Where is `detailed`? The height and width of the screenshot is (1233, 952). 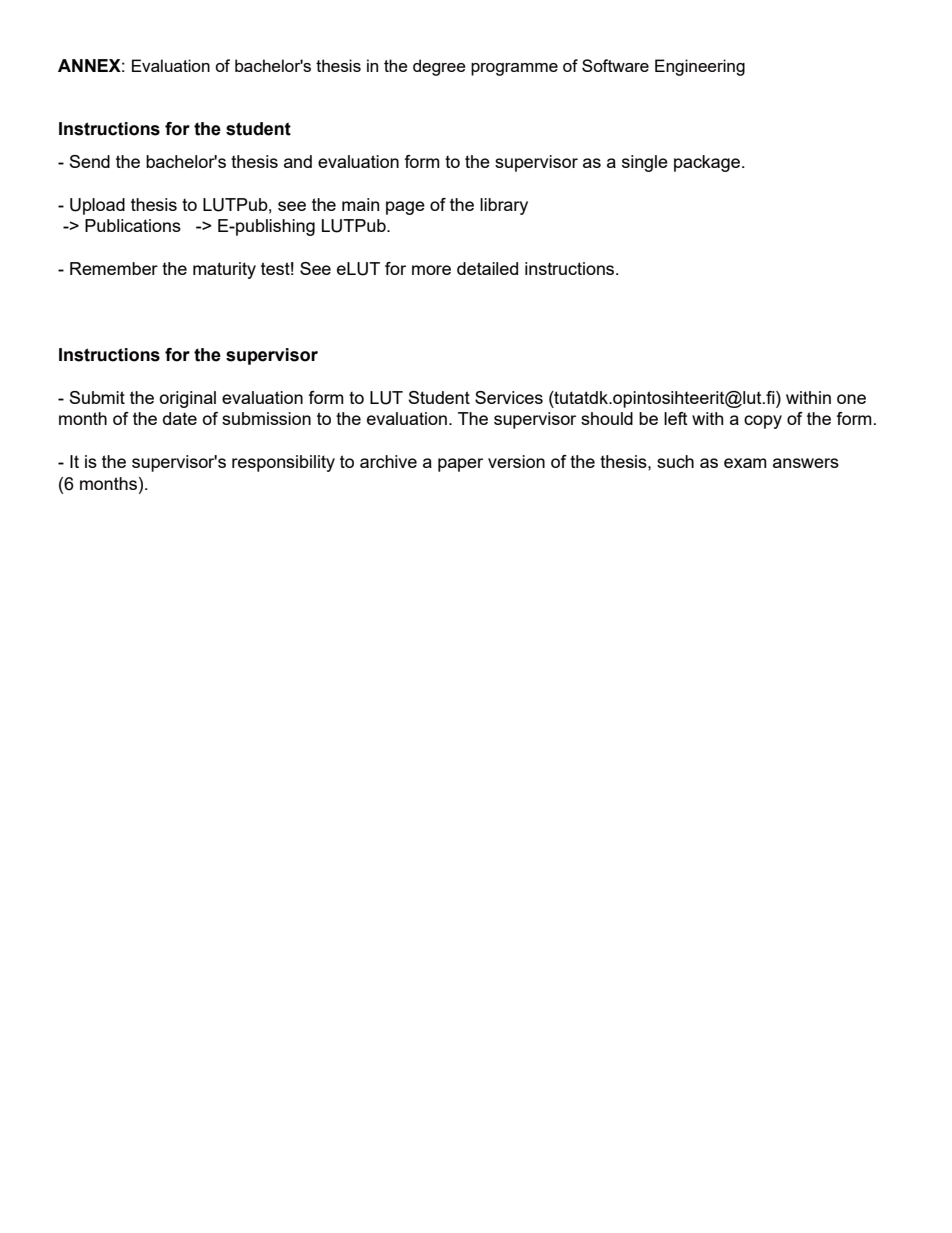
detailed is located at coordinates (487, 268).
